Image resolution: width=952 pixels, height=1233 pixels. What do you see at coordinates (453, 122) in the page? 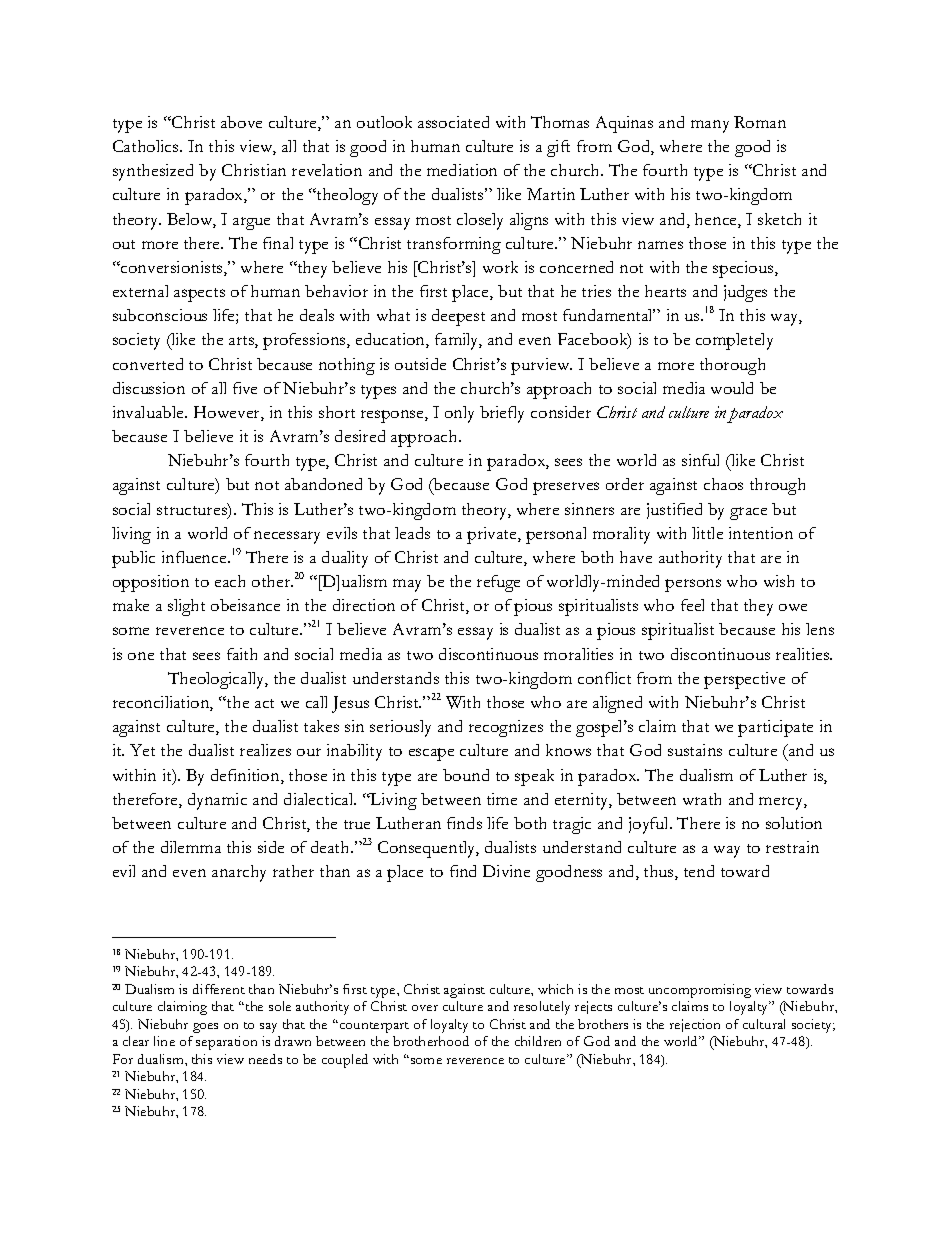
I see `associated` at bounding box center [453, 122].
